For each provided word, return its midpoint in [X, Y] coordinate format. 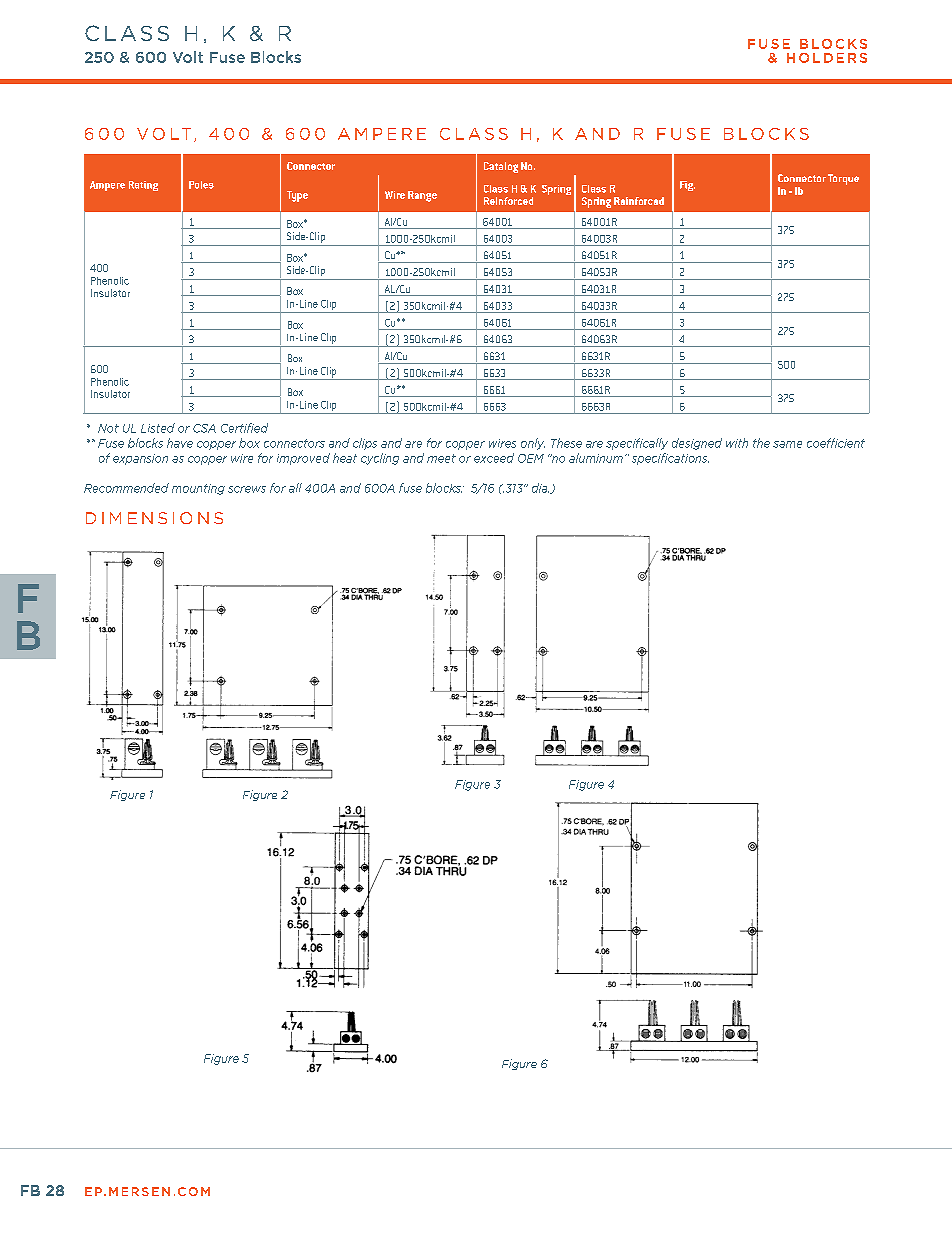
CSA [204, 428]
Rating [143, 186]
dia [540, 488]
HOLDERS [827, 58]
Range [422, 196]
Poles [201, 185]
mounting [198, 489]
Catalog [501, 167]
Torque [843, 179]
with [737, 443]
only [533, 444]
